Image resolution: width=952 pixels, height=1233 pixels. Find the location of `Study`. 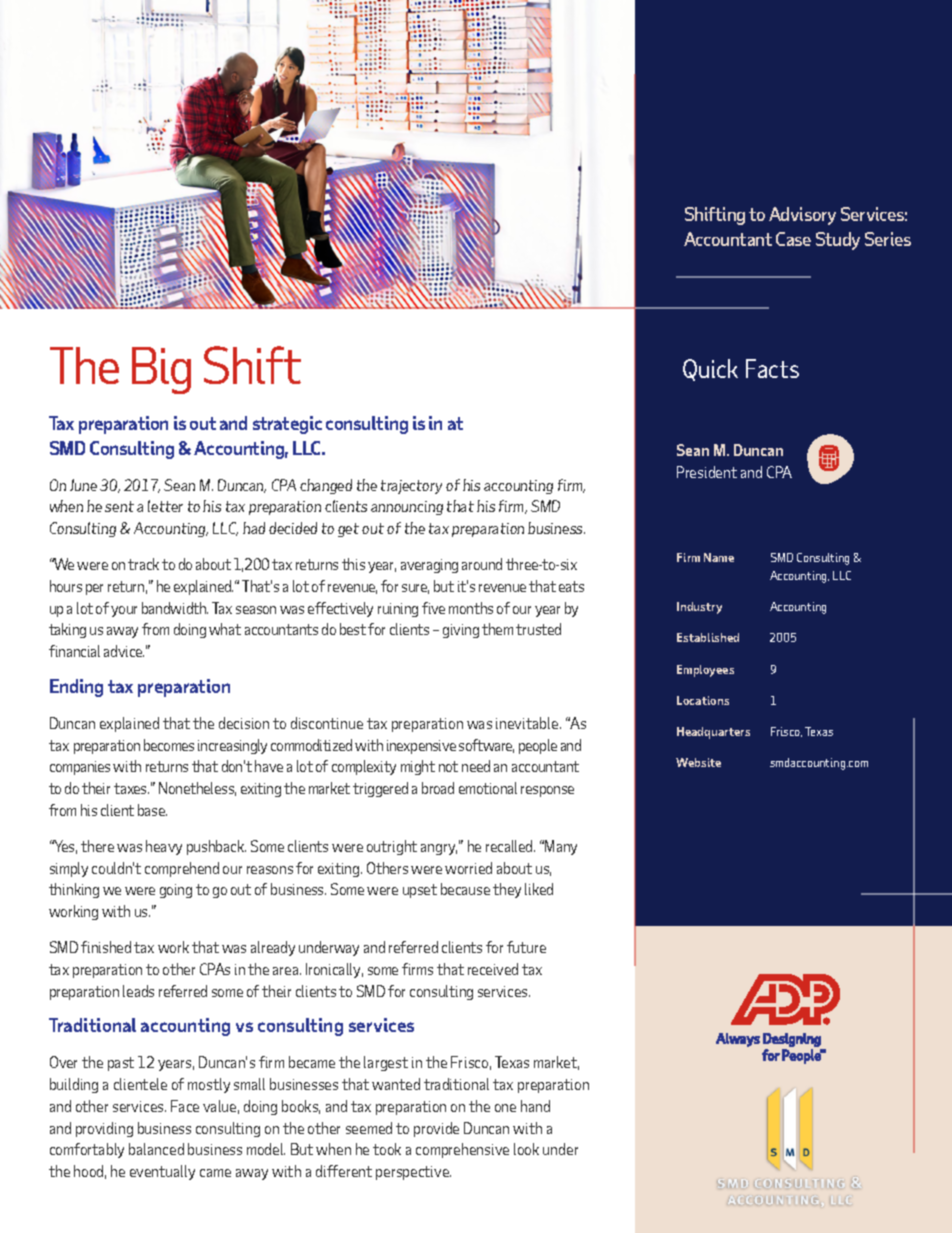

Study is located at coordinates (838, 241).
